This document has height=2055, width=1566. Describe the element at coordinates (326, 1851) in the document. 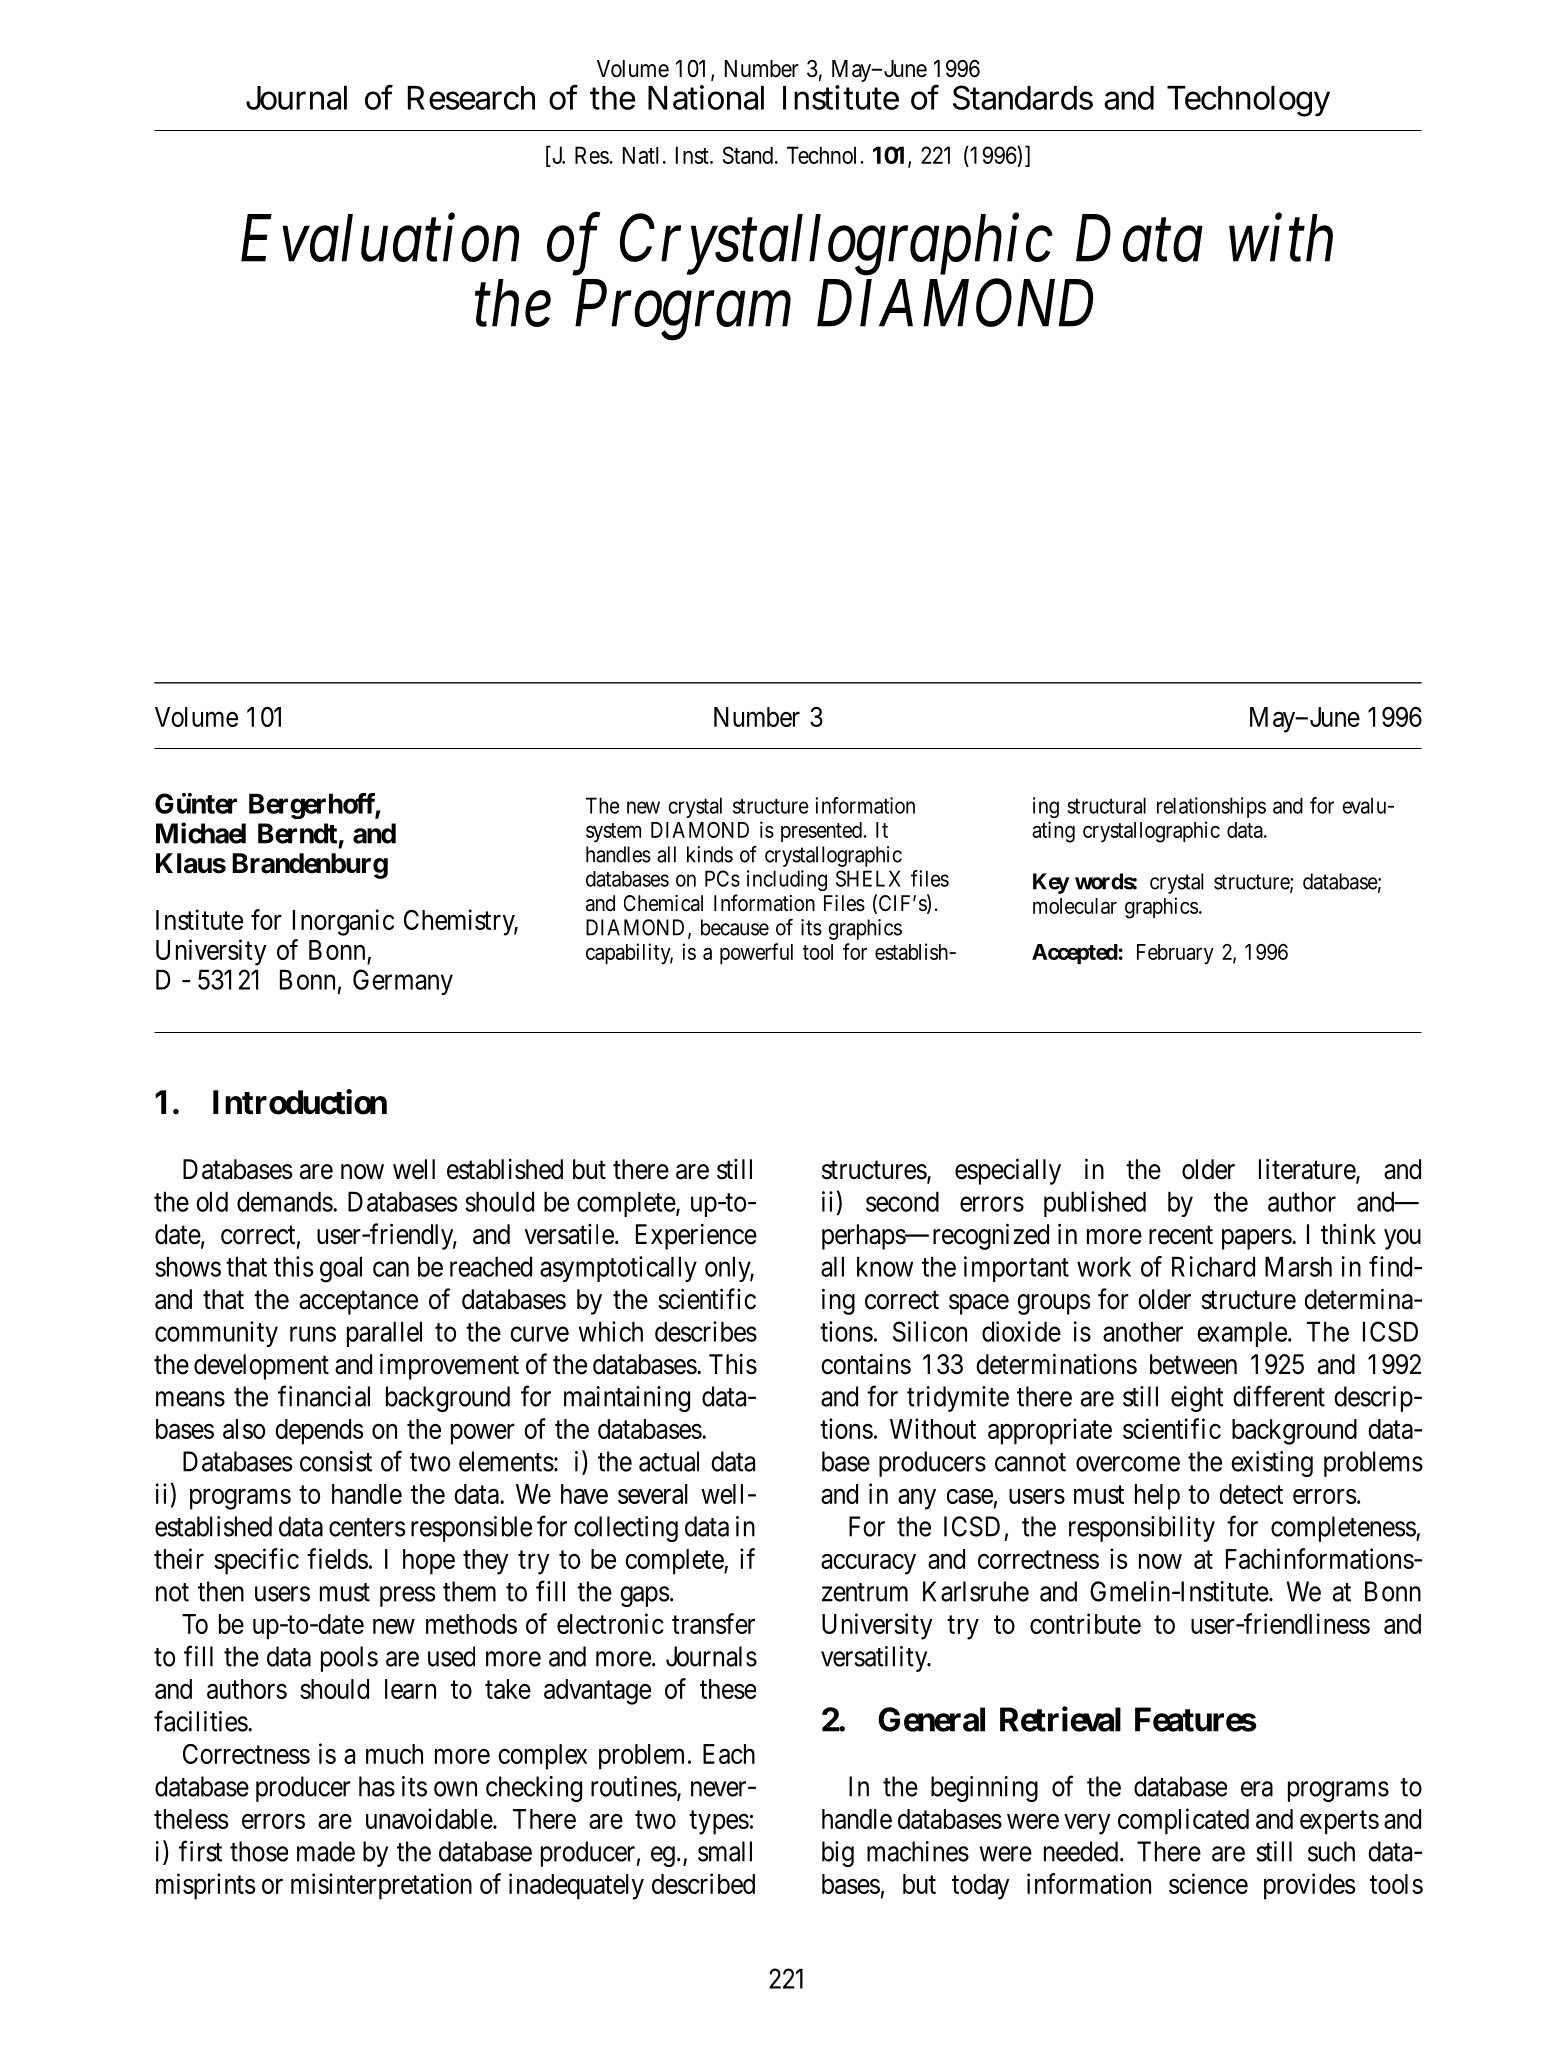

I see `made` at that location.
